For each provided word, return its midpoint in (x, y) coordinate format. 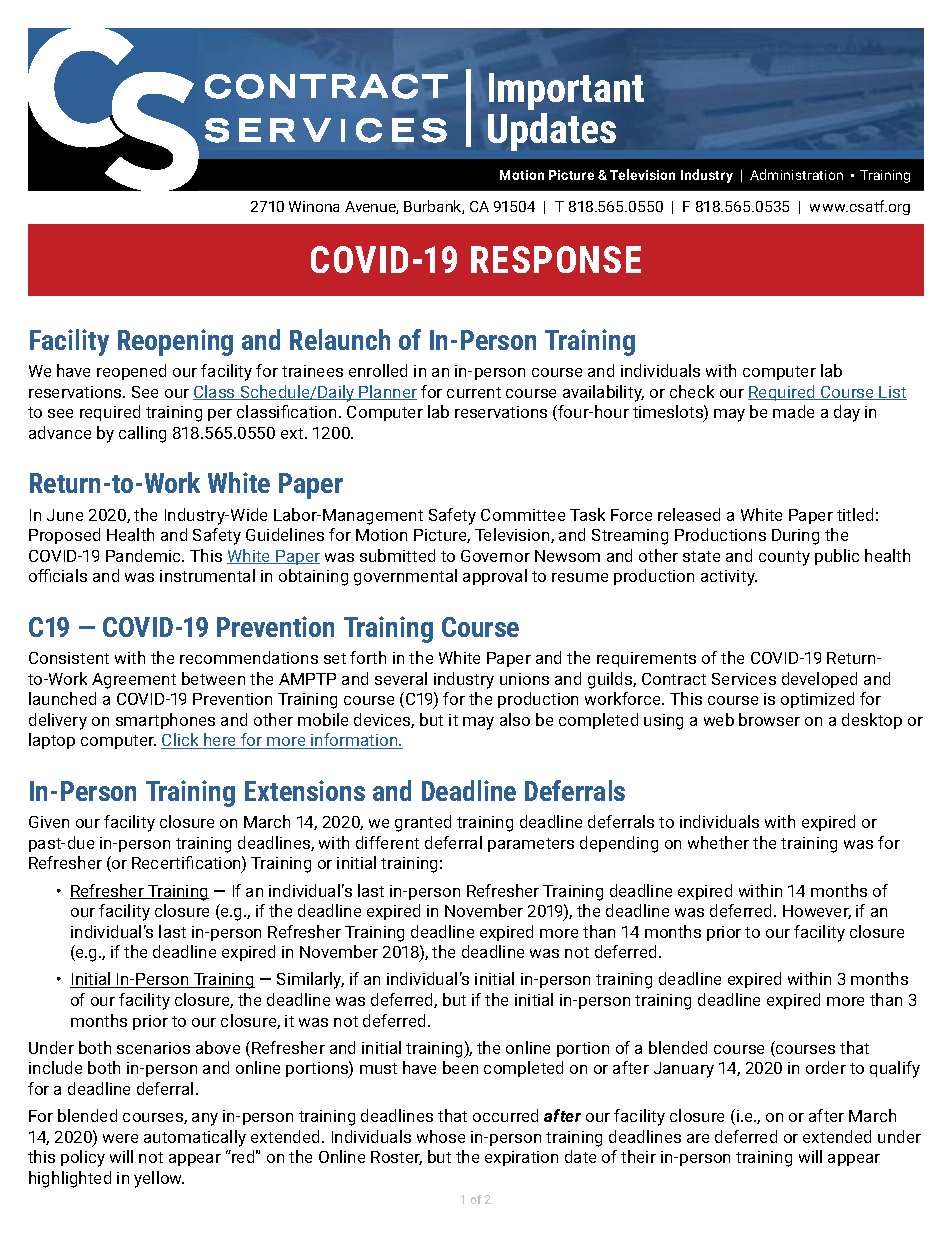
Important (566, 91)
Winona (314, 206)
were (120, 1138)
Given (49, 822)
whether (718, 842)
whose (441, 1136)
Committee (523, 515)
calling (142, 434)
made (793, 411)
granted (423, 823)
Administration (796, 174)
